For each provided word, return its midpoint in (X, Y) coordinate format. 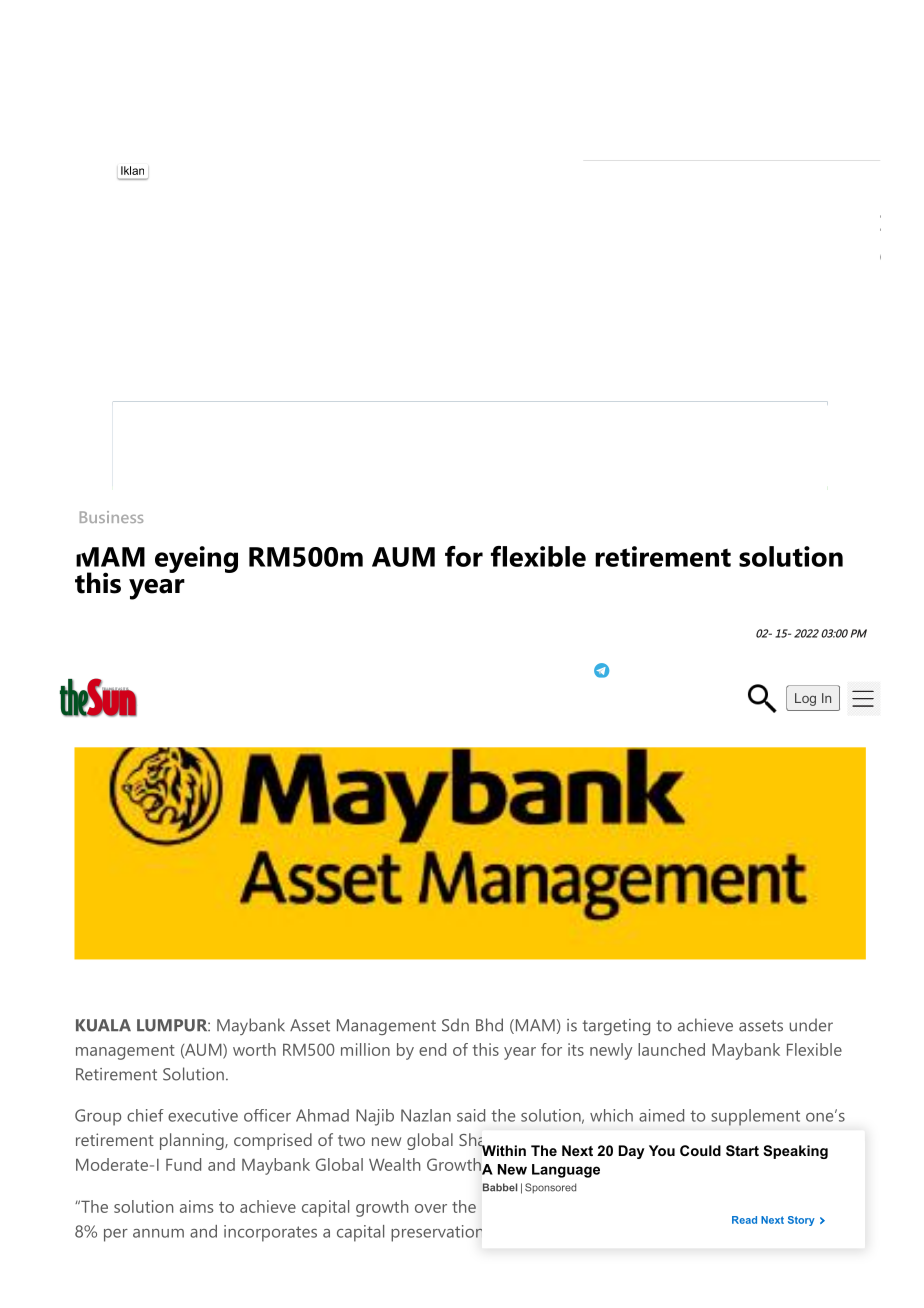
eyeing (196, 559)
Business (111, 517)
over (431, 1208)
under (811, 1025)
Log (805, 699)
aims (196, 1206)
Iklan (132, 170)
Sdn (455, 1025)
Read (744, 1220)
